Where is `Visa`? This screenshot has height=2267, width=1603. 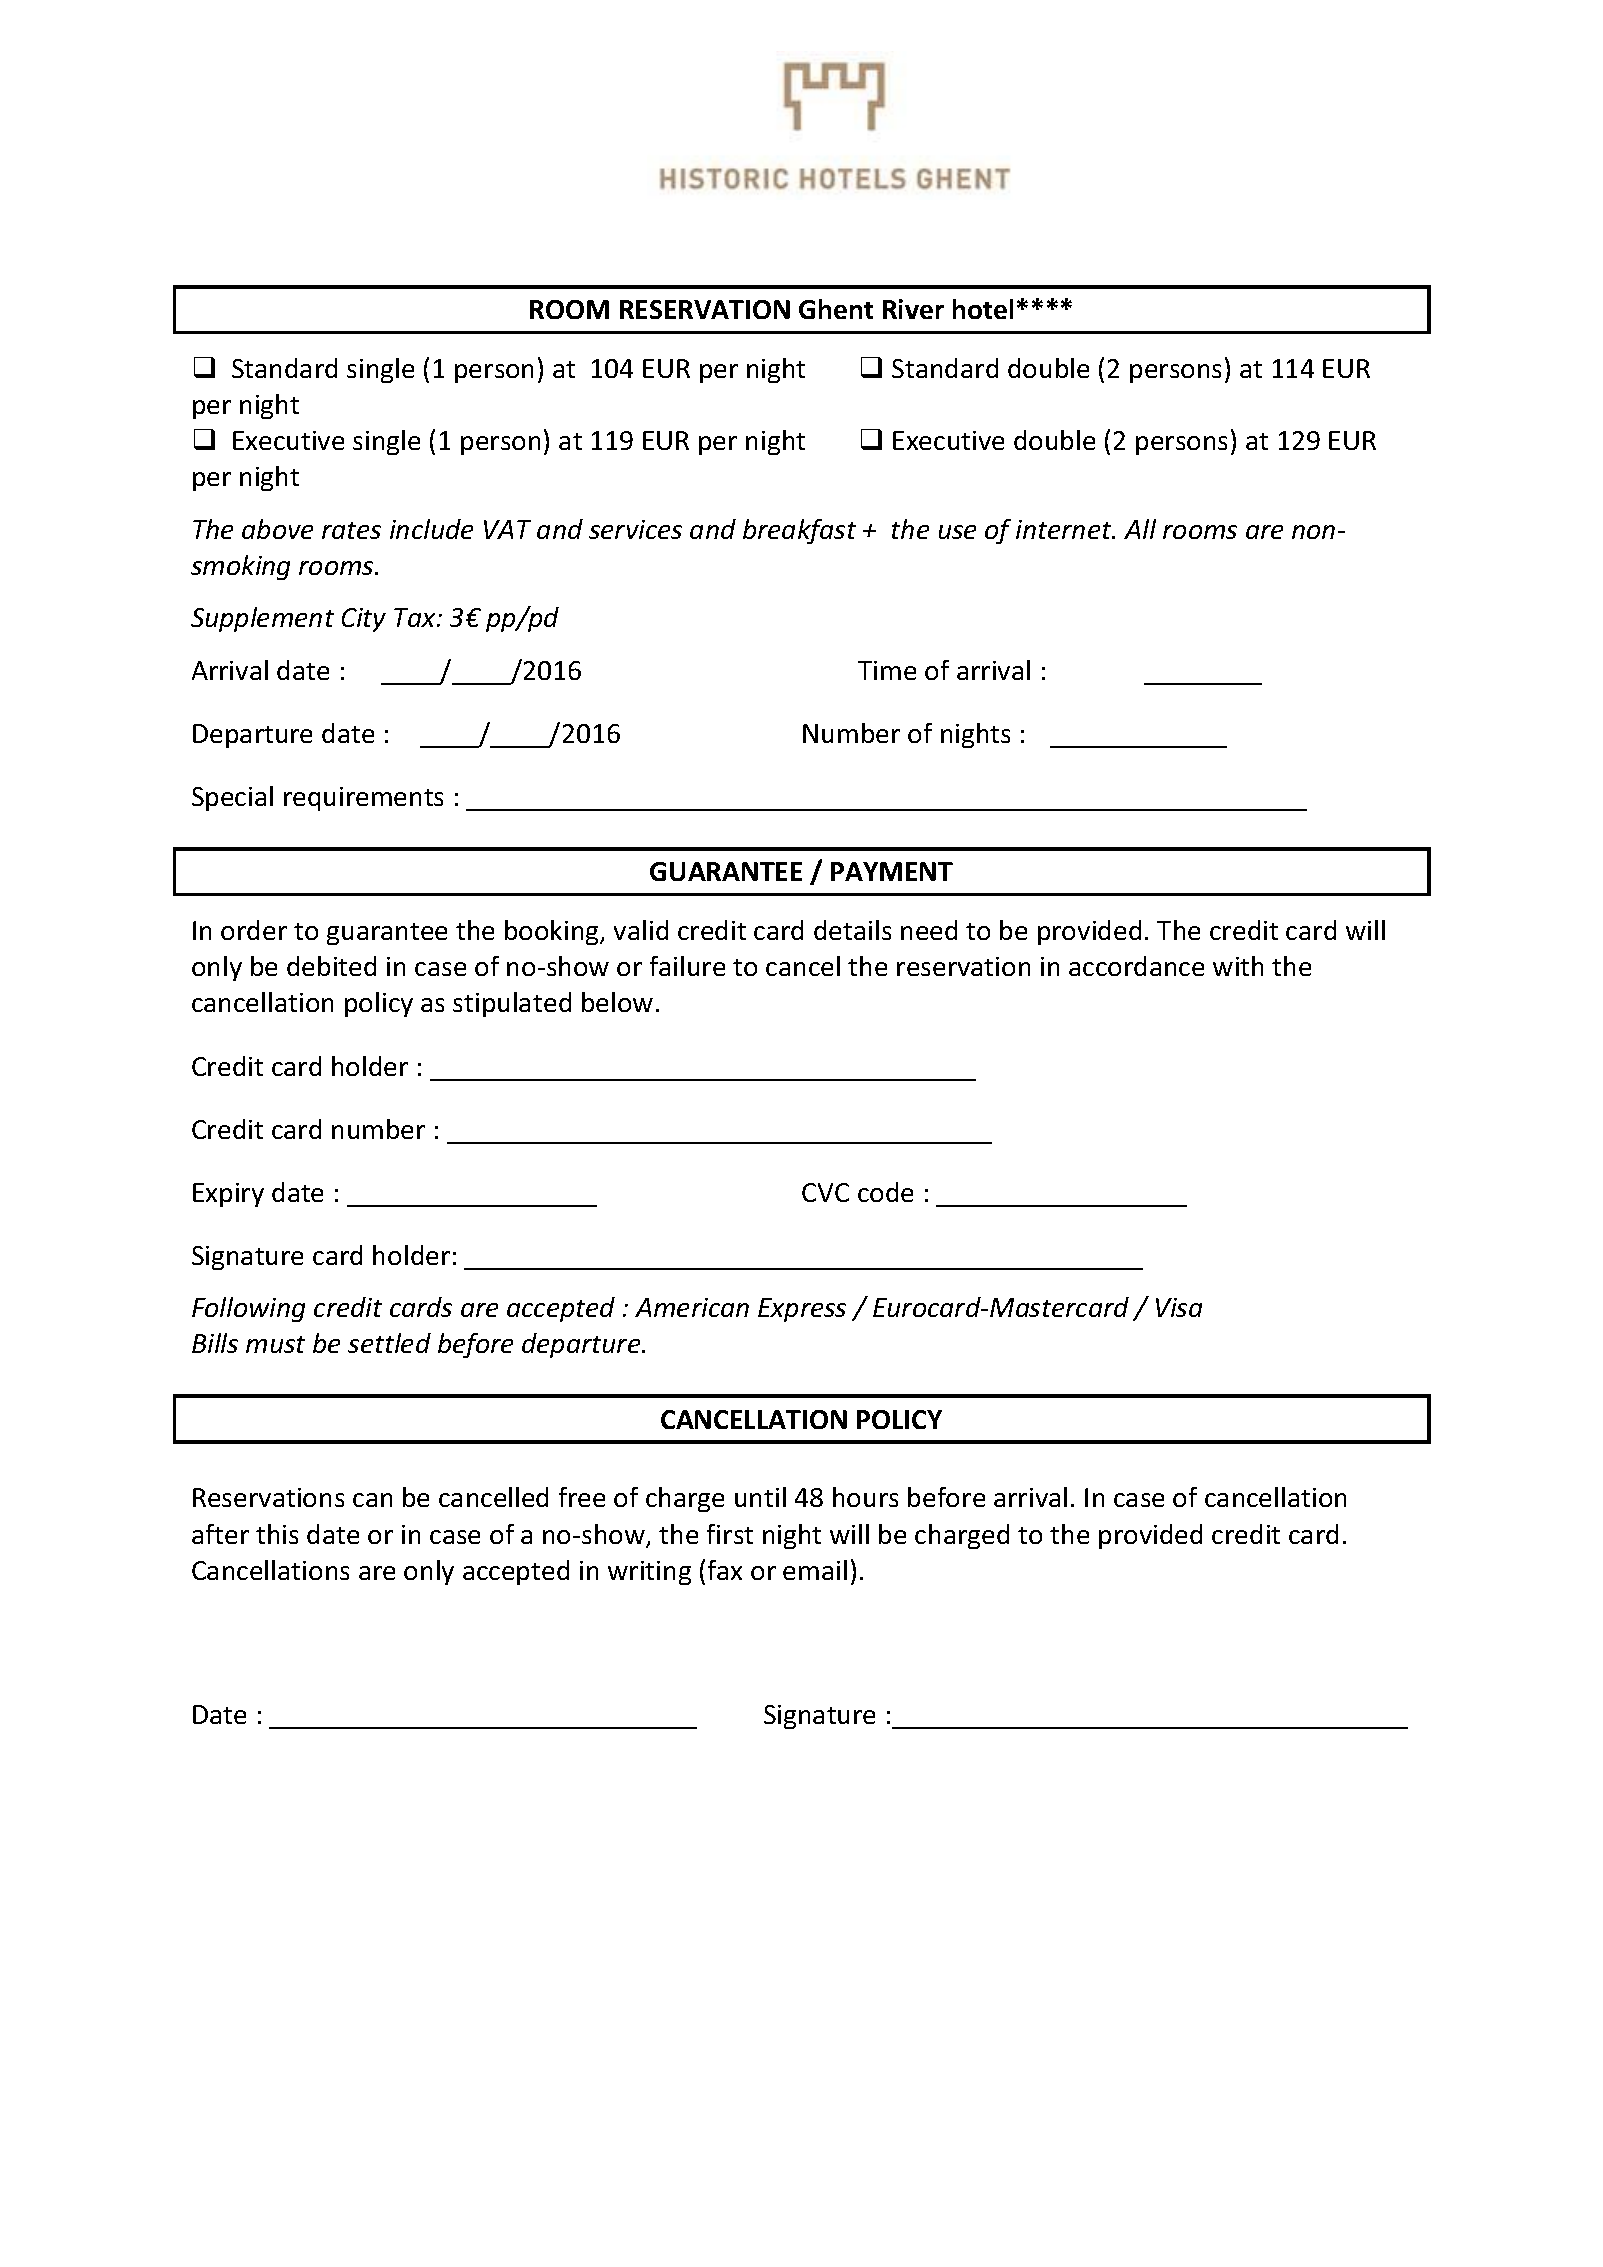
Visa is located at coordinates (1179, 1307).
